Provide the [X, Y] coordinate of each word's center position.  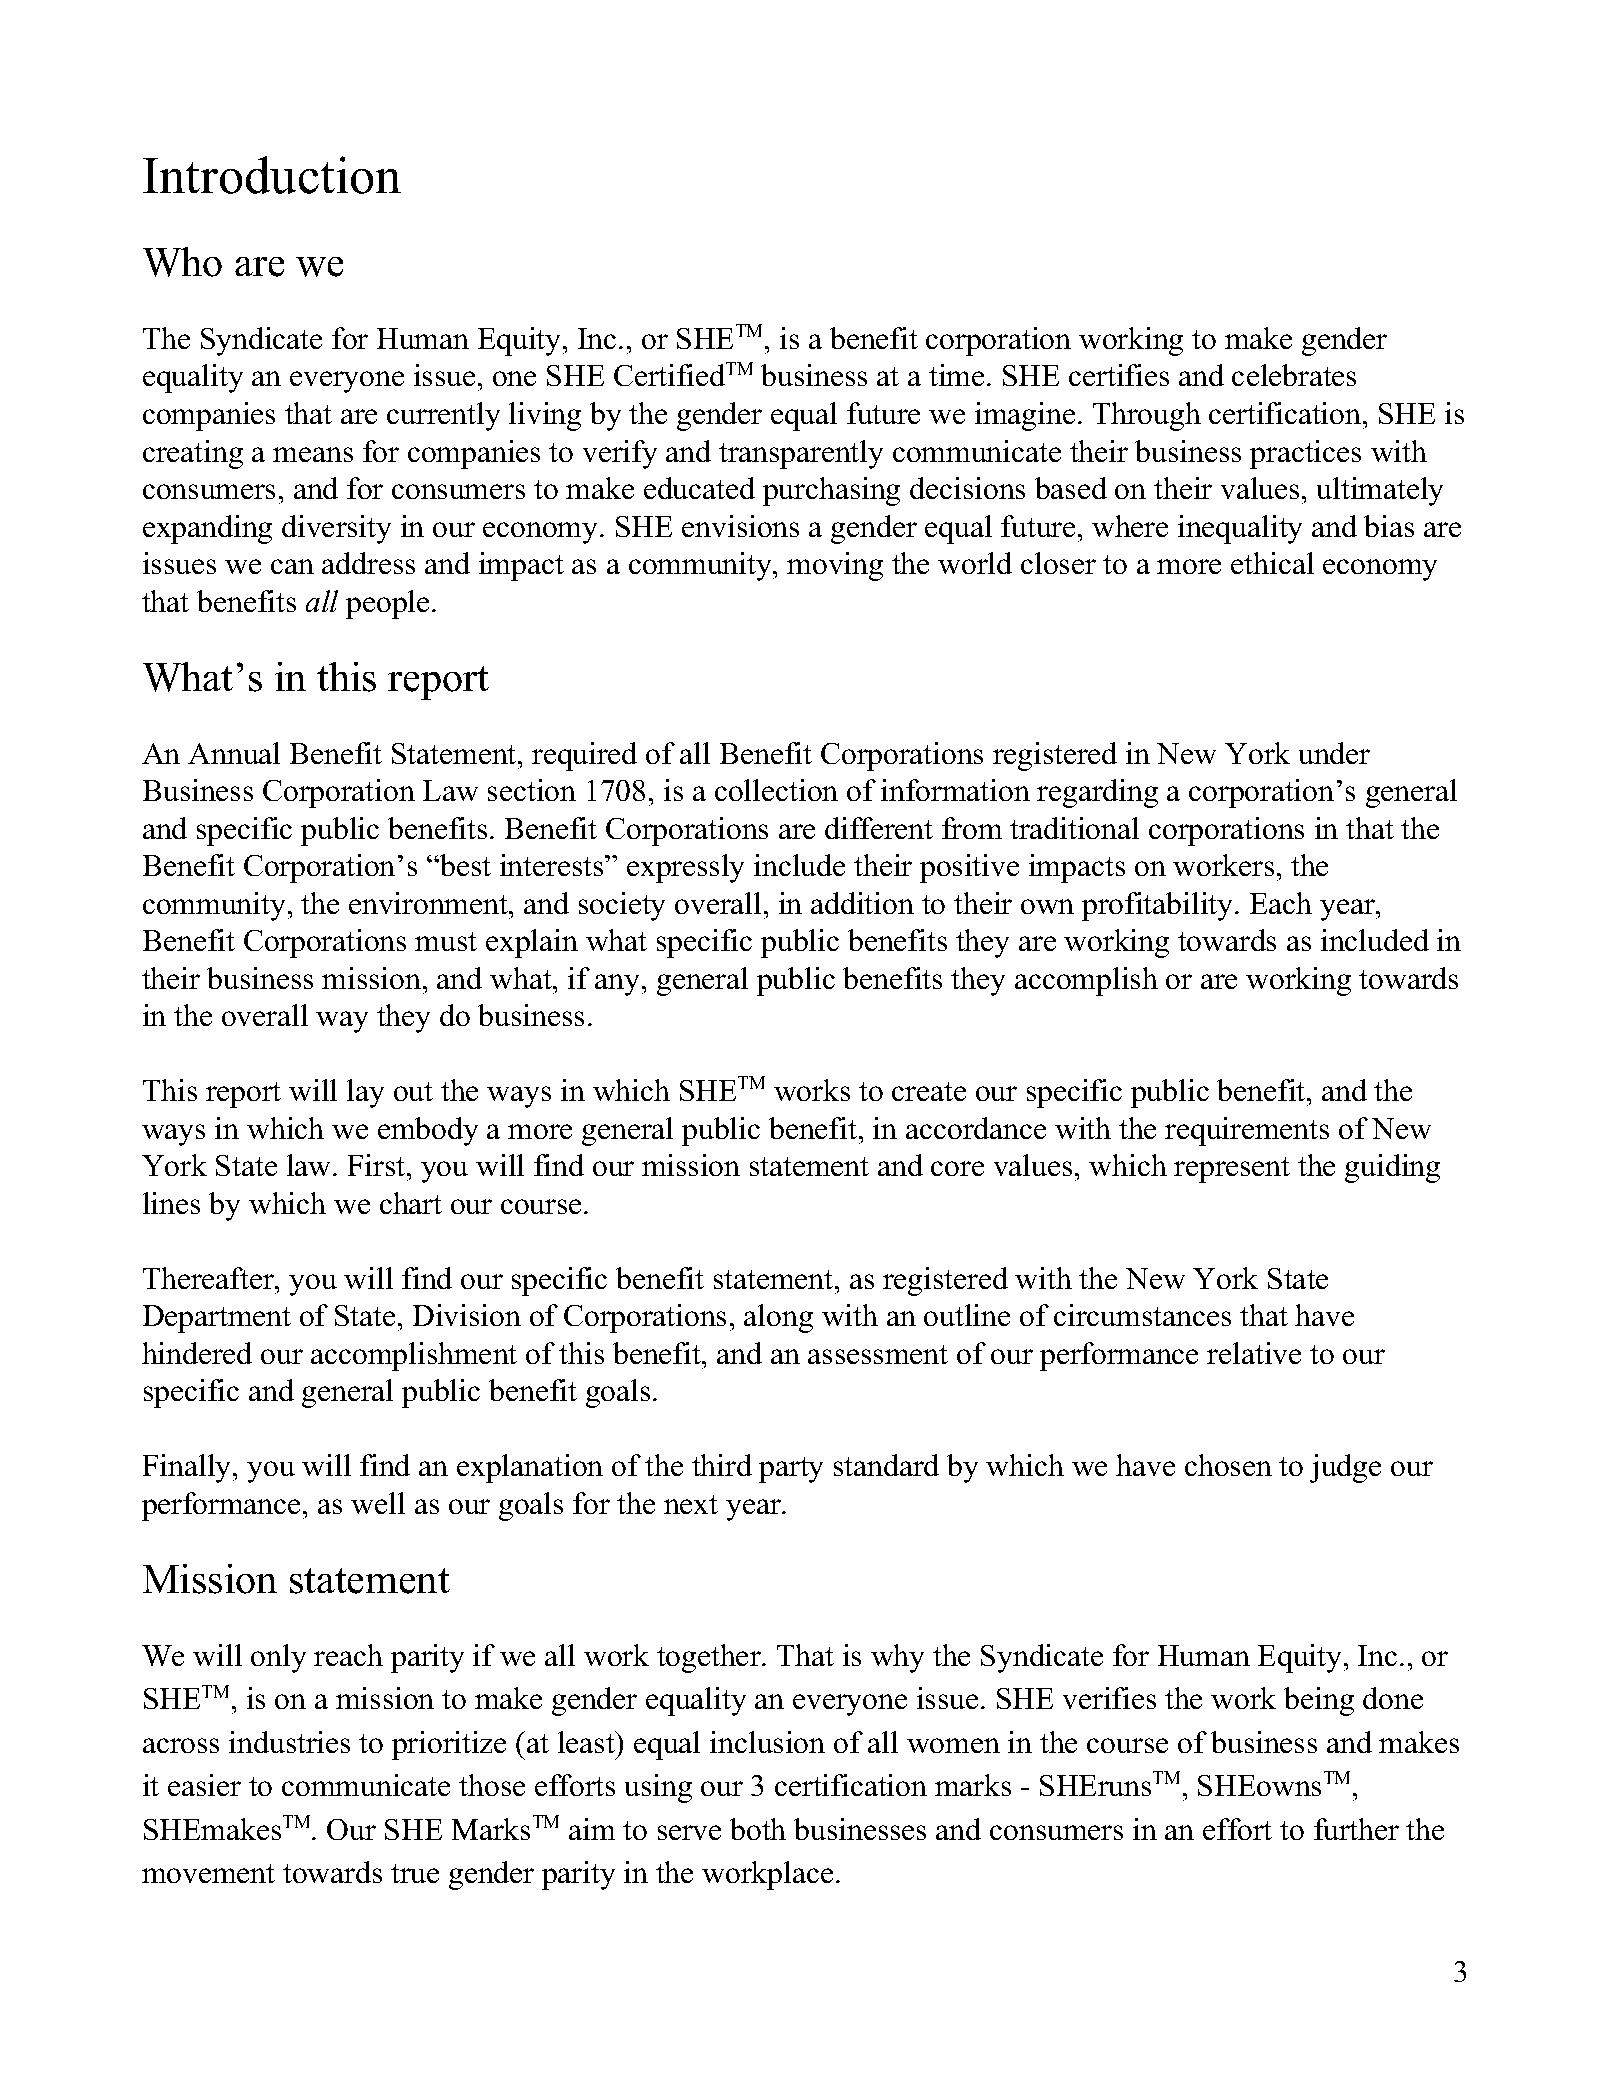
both [758, 1829]
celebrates [1294, 375]
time [956, 375]
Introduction [272, 175]
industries [289, 1742]
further [1356, 1829]
